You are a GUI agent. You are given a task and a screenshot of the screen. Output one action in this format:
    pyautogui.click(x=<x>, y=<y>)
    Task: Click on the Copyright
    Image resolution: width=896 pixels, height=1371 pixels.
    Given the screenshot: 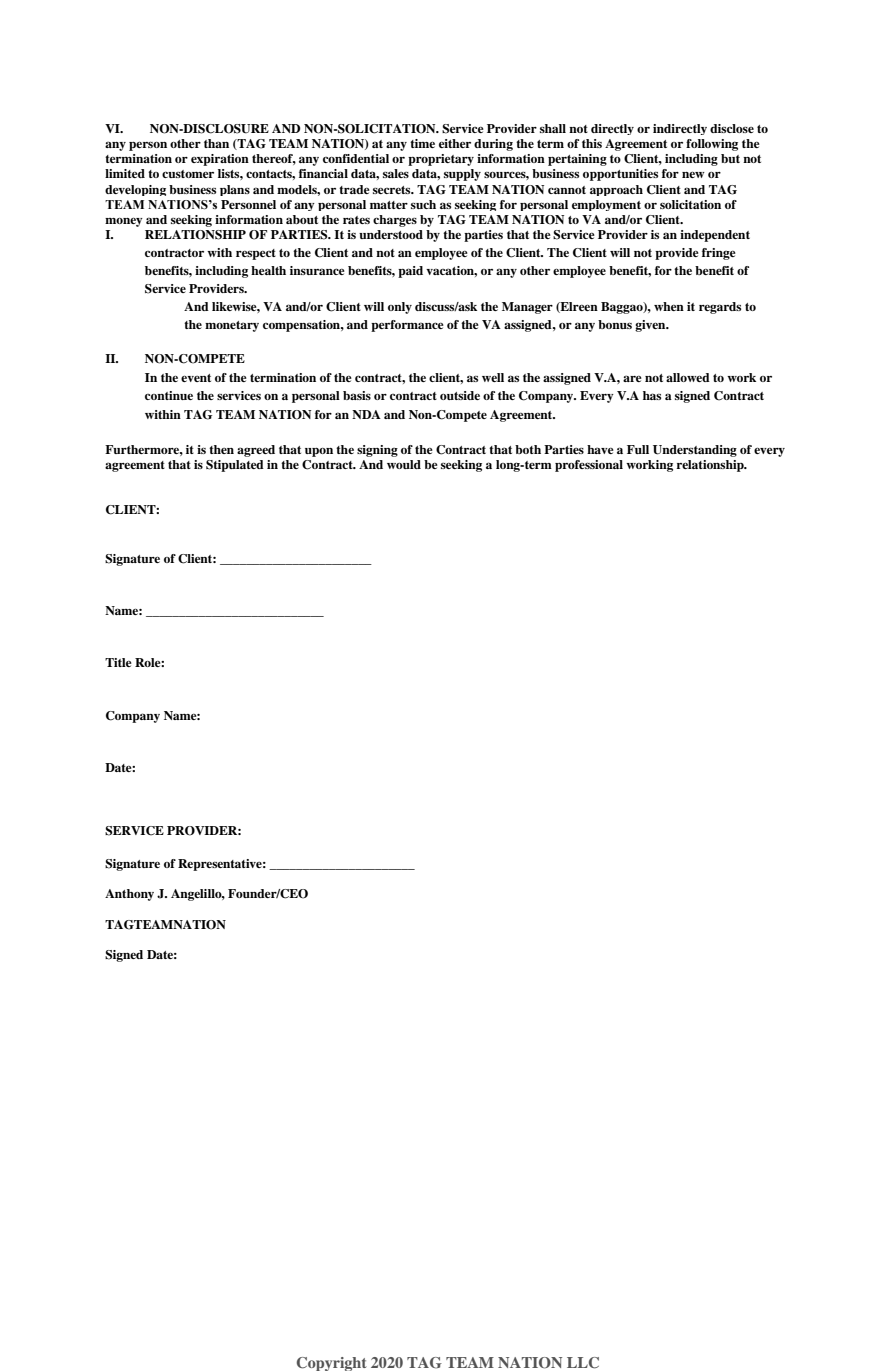 What is the action you would take?
    pyautogui.click(x=332, y=1364)
